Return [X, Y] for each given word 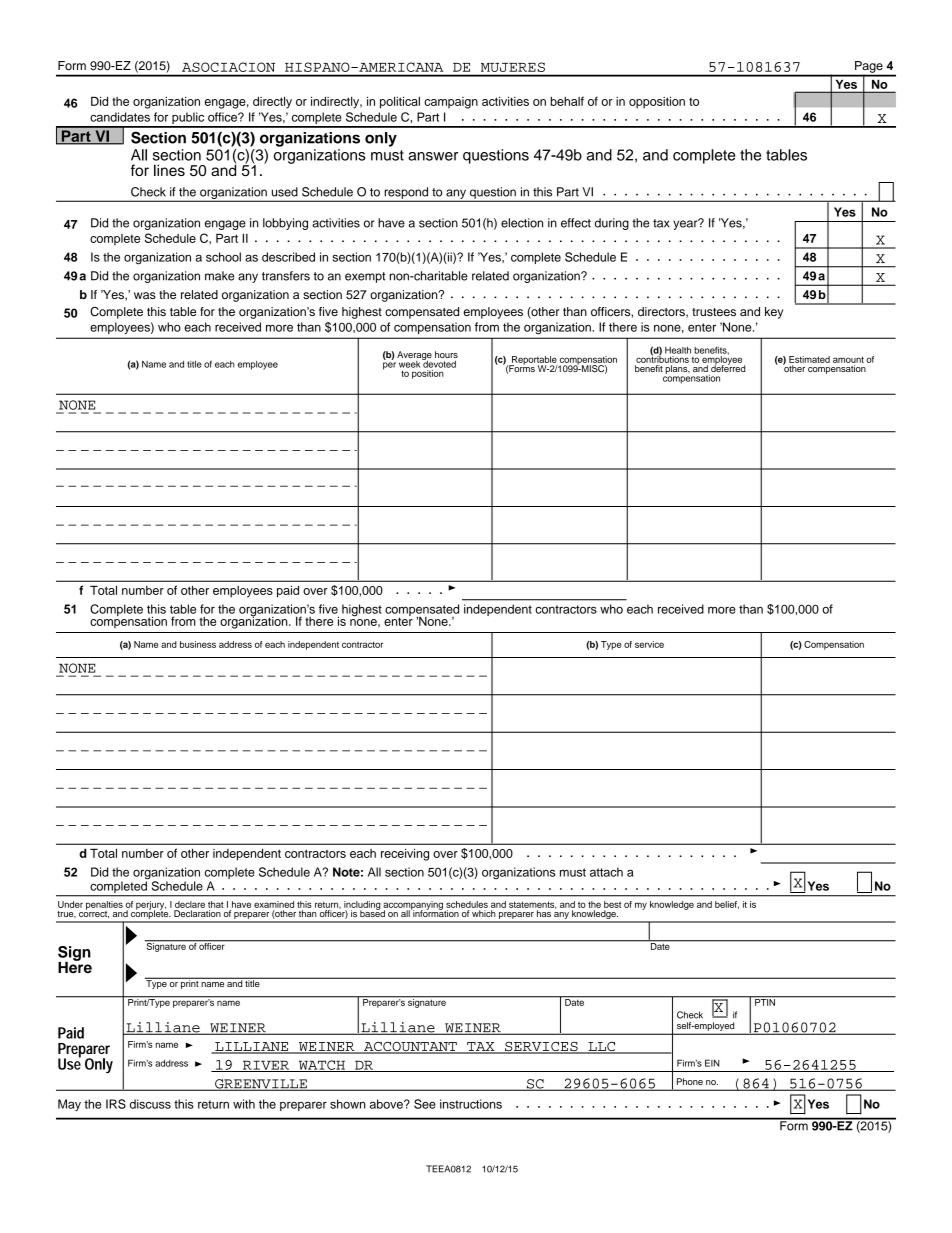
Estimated [809, 359]
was [145, 295]
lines [169, 170]
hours [446, 354]
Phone [690, 1081]
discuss [150, 1104]
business [198, 644]
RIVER [266, 1066]
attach [606, 872]
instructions [471, 1104]
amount [848, 359]
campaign [451, 103]
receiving [405, 854]
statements [533, 905]
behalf [567, 101]
